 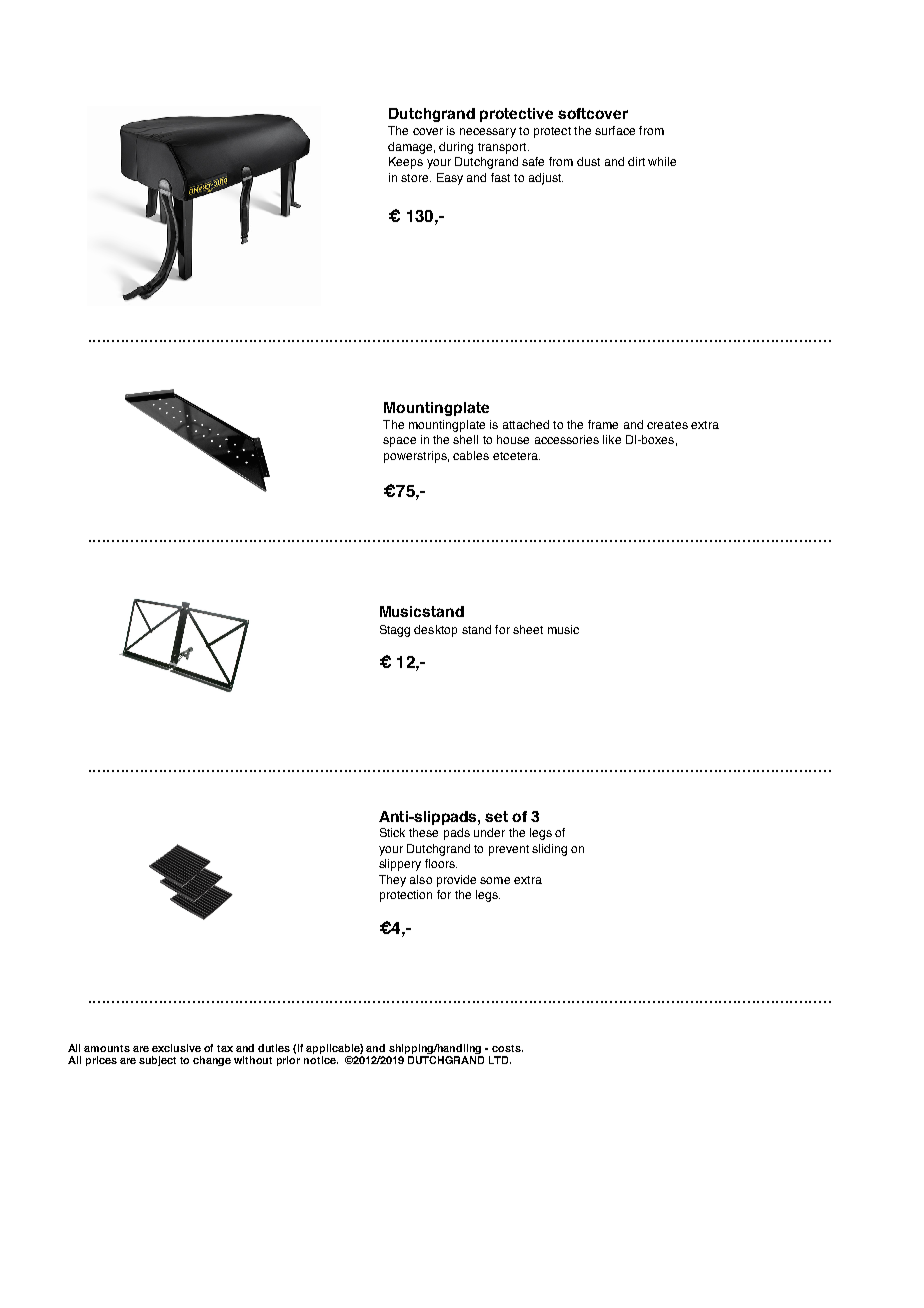 I want to click on space, so click(x=399, y=442).
